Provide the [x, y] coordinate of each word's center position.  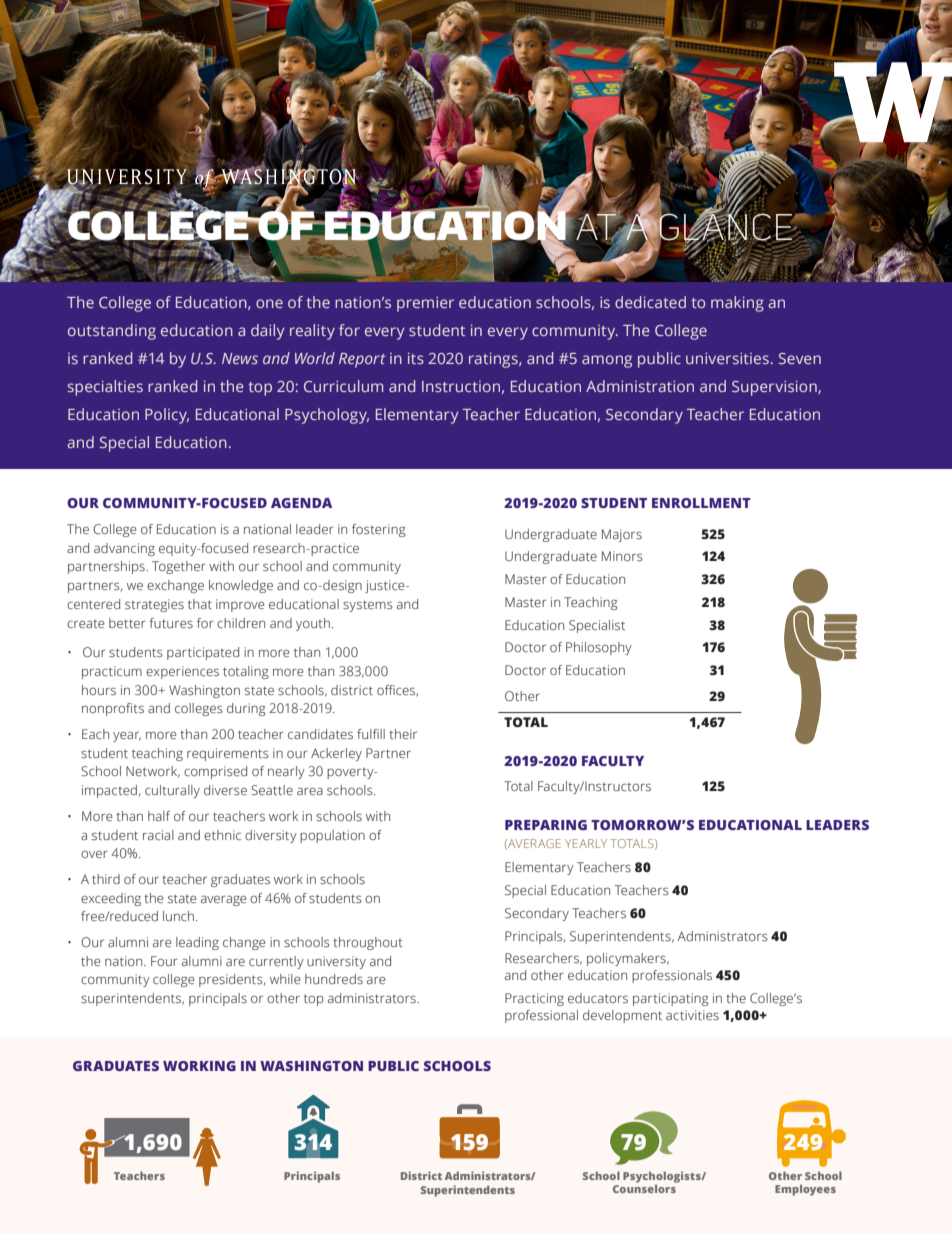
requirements [228, 754]
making [737, 304]
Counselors [645, 1187]
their [403, 734]
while [285, 979]
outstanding [112, 332]
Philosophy [599, 648]
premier [425, 304]
